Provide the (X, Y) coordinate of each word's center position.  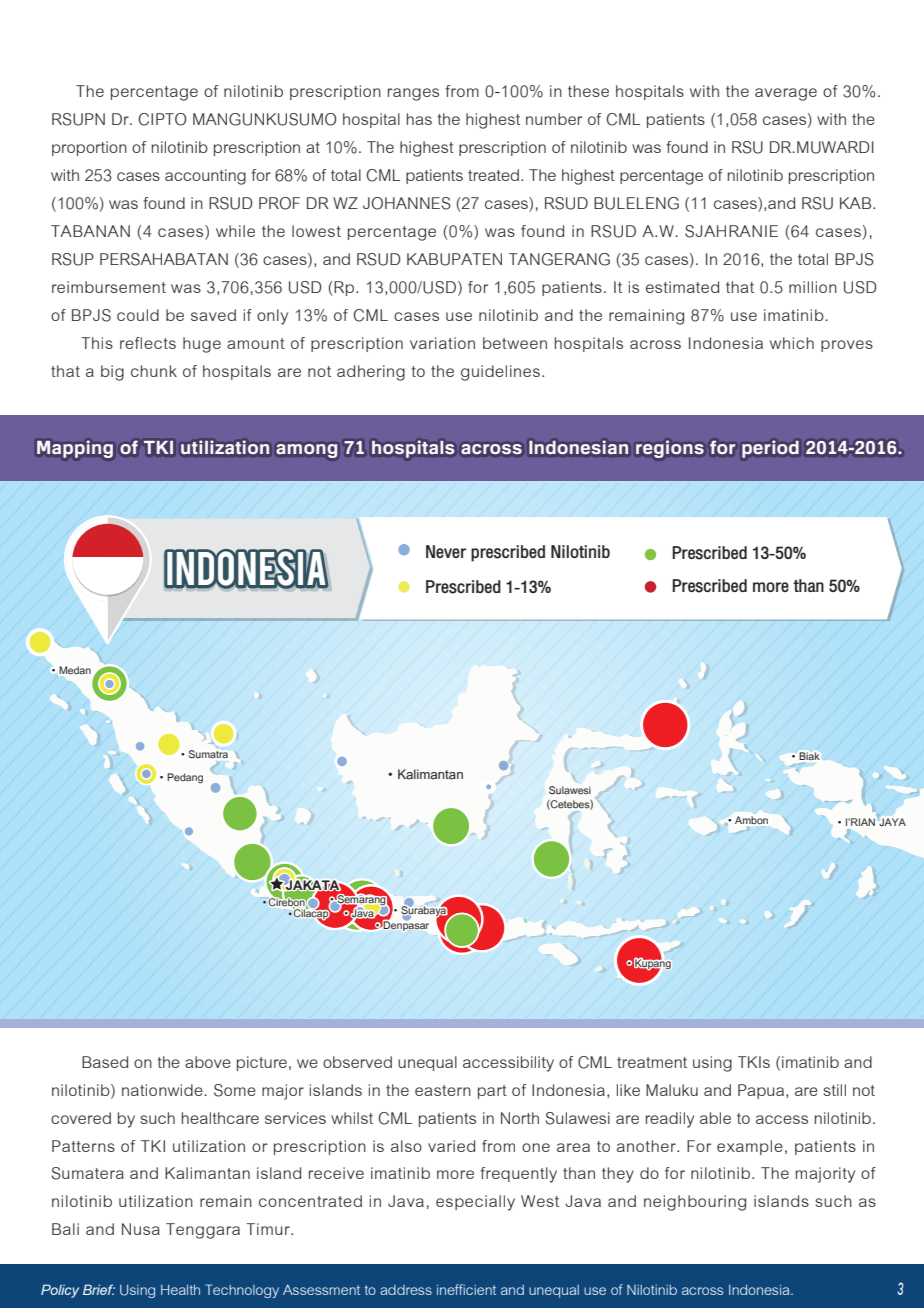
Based (105, 1062)
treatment (652, 1062)
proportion (89, 148)
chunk (154, 371)
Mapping (75, 449)
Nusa (141, 1229)
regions (670, 449)
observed (357, 1062)
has (419, 119)
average (786, 94)
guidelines (500, 373)
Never (446, 551)
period (770, 449)
